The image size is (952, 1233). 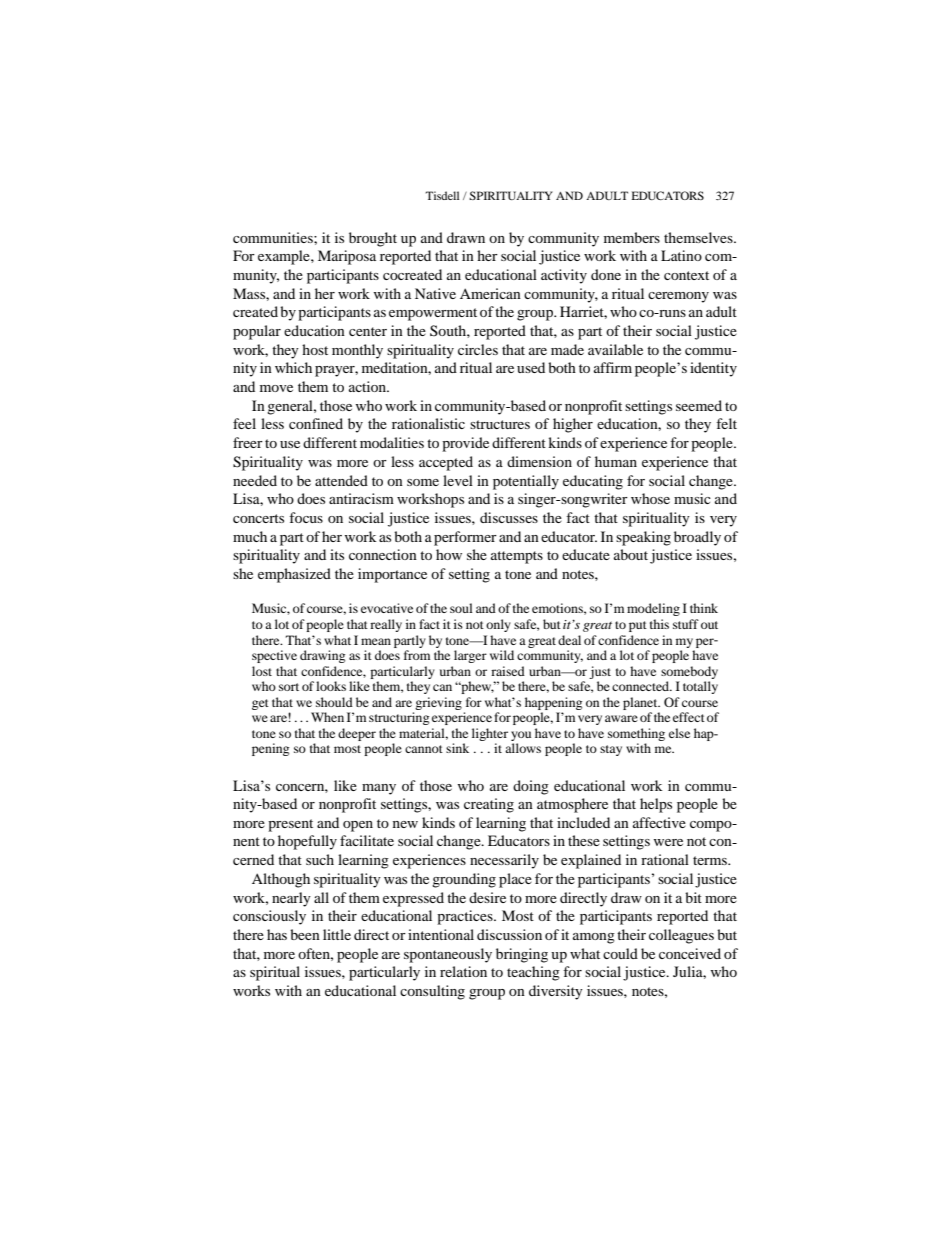 What do you see at coordinates (512, 955) in the page?
I see `bring` at bounding box center [512, 955].
